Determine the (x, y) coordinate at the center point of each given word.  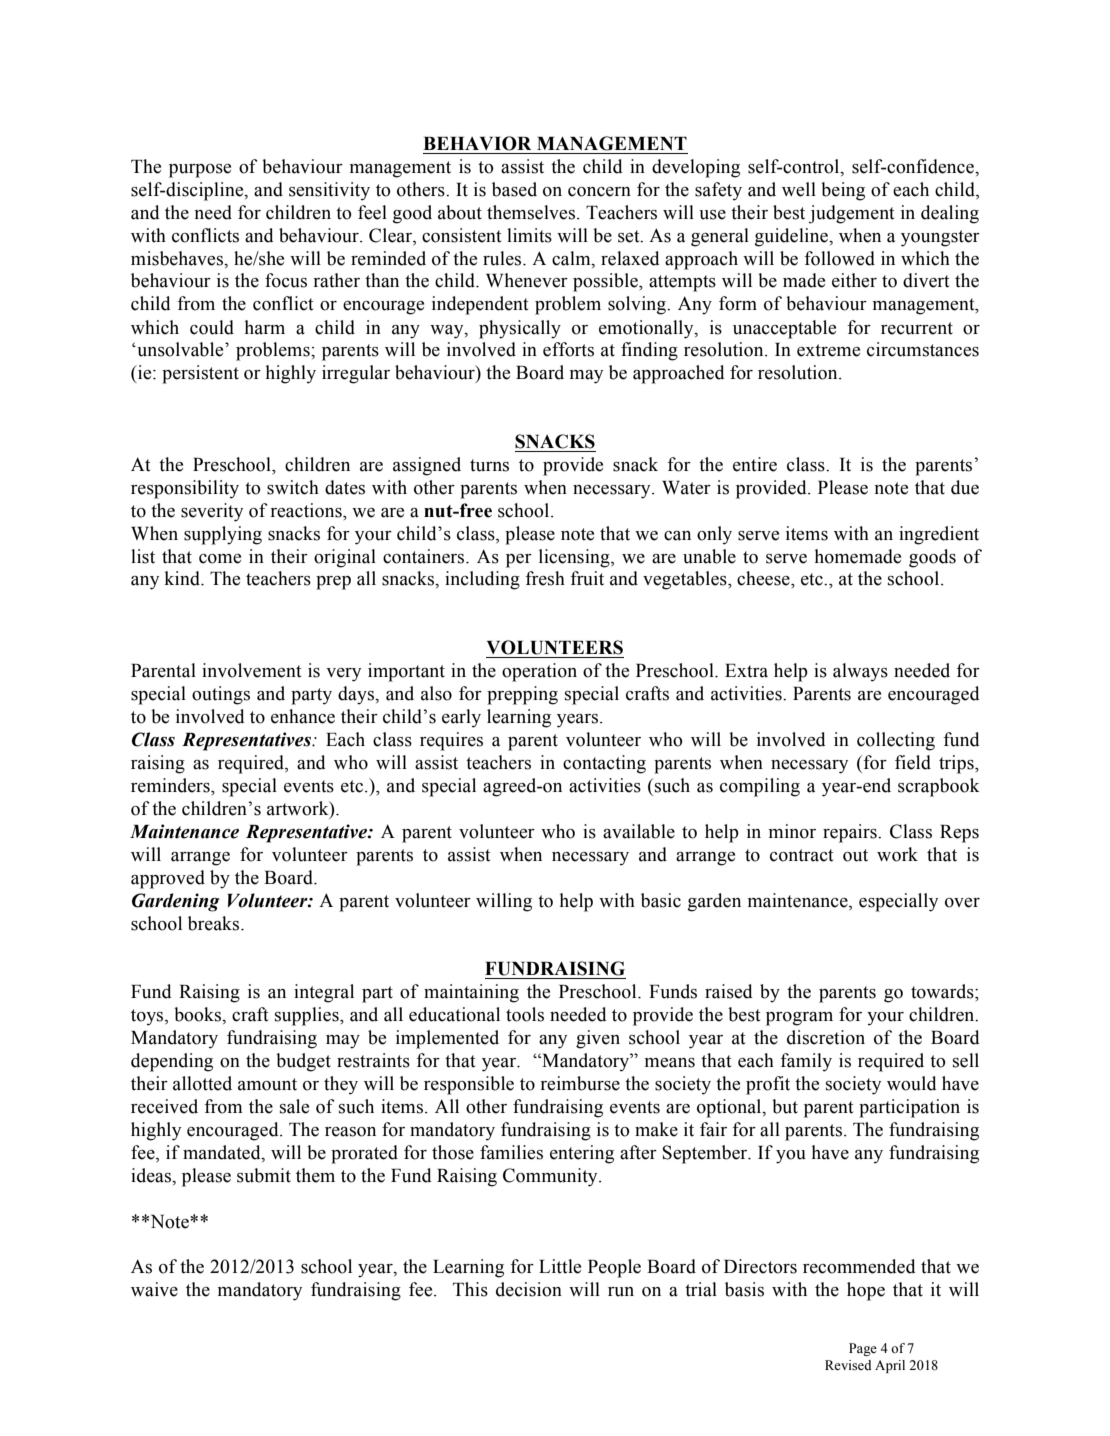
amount (267, 1084)
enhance (303, 716)
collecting (896, 741)
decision (529, 1289)
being (843, 191)
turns (489, 465)
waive (154, 1289)
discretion (826, 1037)
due (965, 487)
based (514, 189)
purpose (200, 171)
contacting (604, 764)
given (598, 1039)
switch (293, 487)
